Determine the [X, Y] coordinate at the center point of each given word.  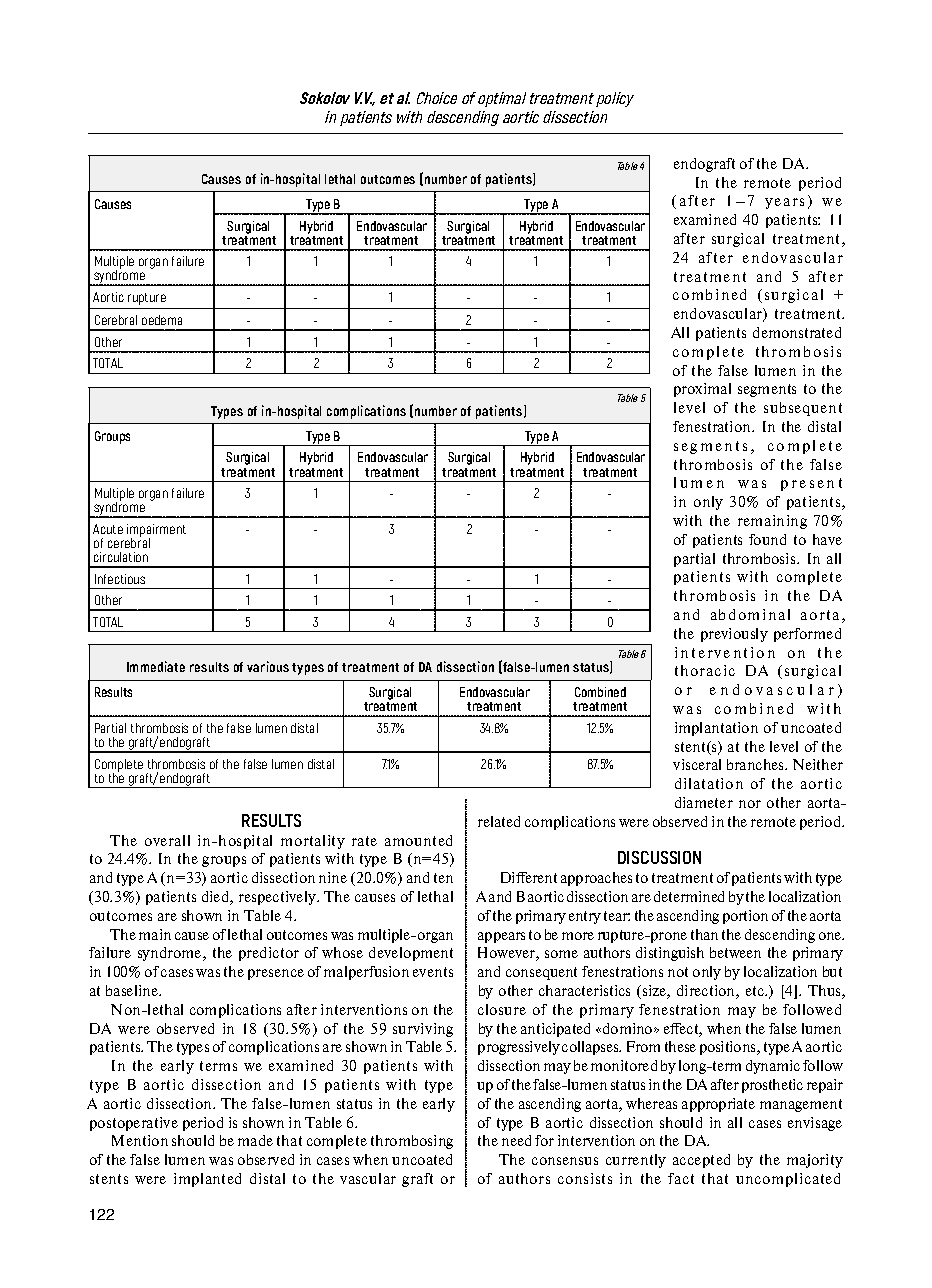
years [784, 203]
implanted [207, 1180]
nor [750, 804]
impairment [156, 531]
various [268, 666]
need [516, 1140]
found [767, 539]
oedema [162, 320]
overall [167, 840]
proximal [702, 390]
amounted [418, 840]
